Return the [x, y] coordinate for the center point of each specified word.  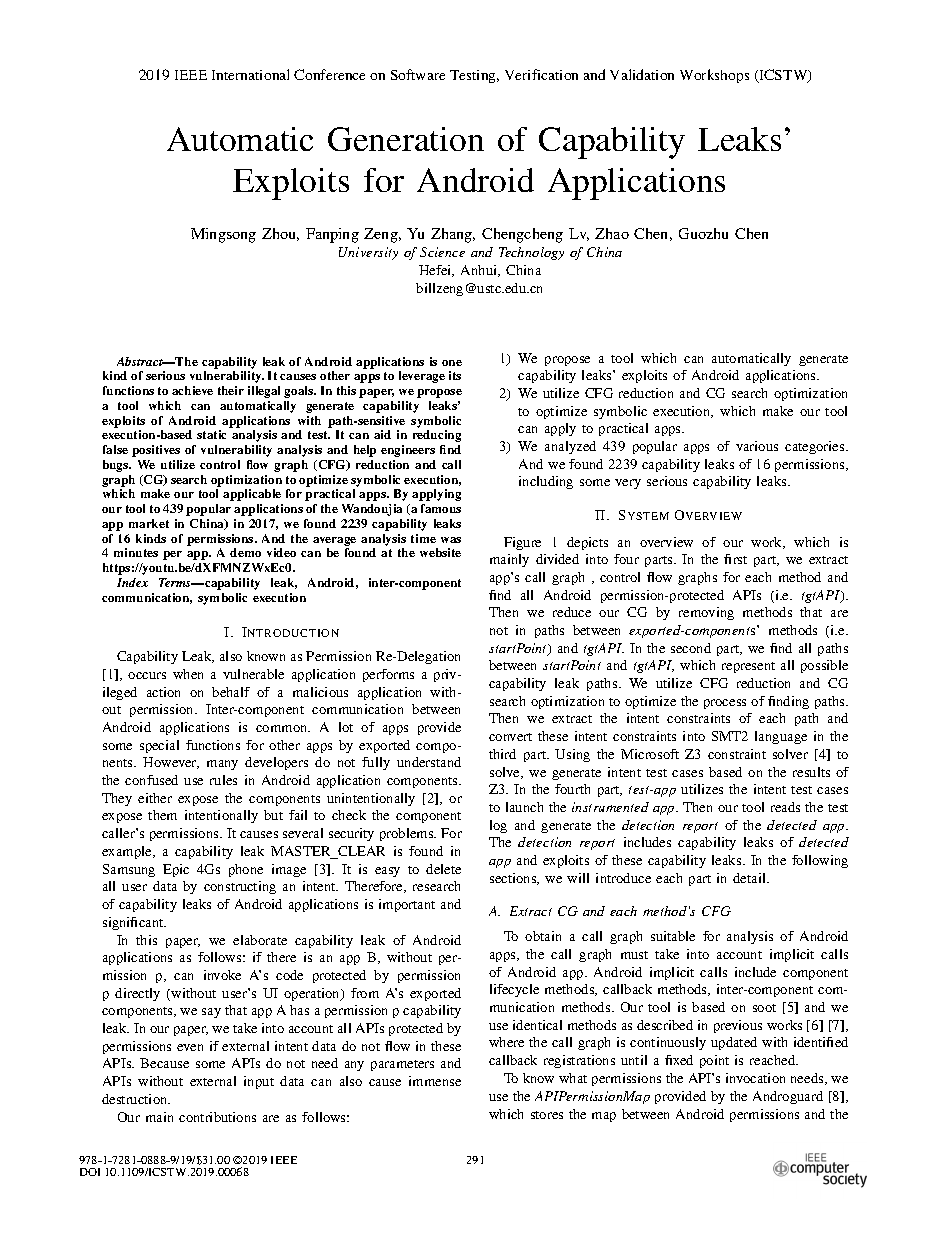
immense [435, 1081]
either [155, 798]
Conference [329, 74]
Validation [642, 74]
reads [785, 807]
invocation [755, 1078]
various [757, 446]
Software [418, 74]
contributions [217, 1117]
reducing [437, 436]
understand [429, 762]
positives [156, 451]
